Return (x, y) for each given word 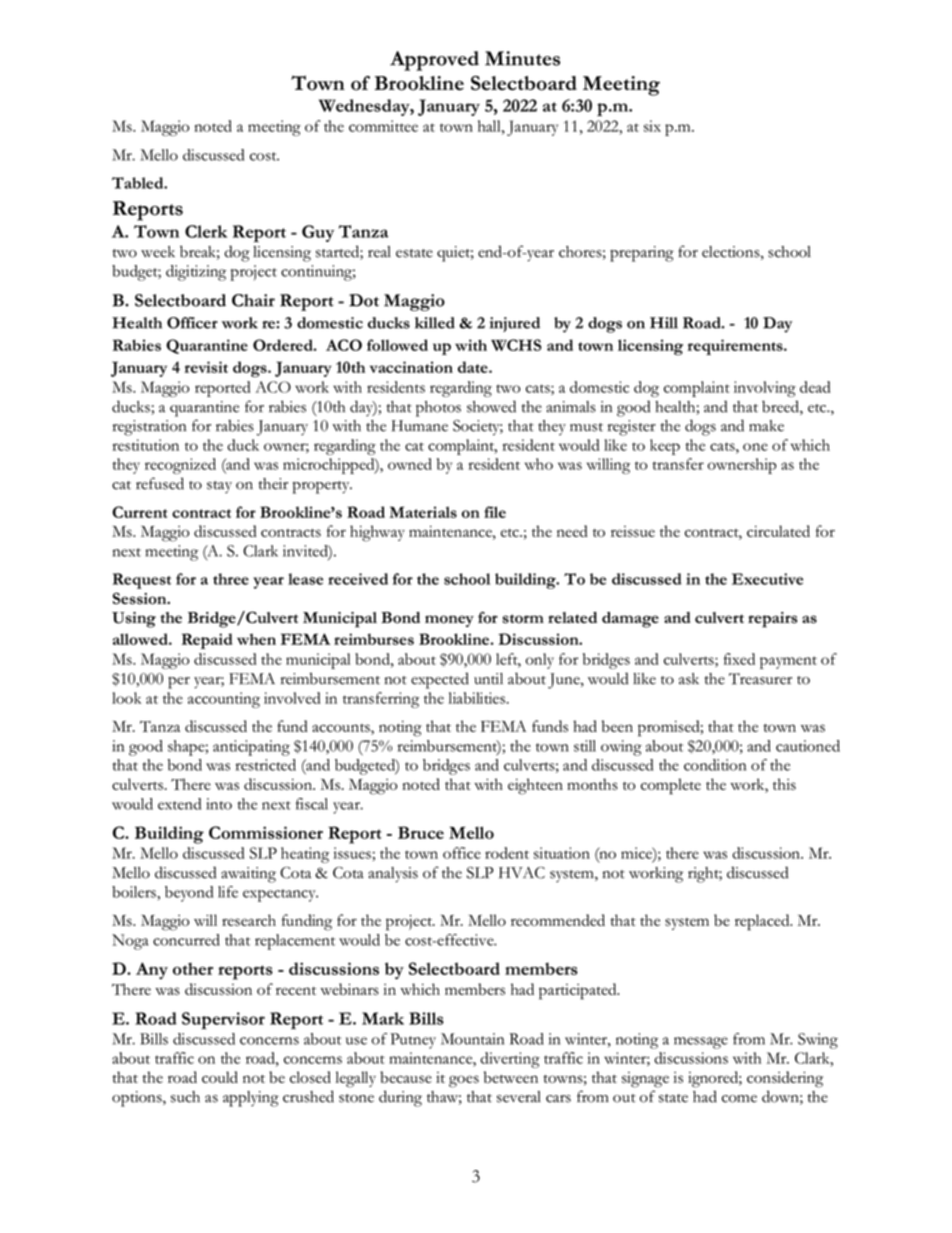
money (449, 621)
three (231, 579)
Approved (434, 61)
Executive (767, 579)
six (652, 126)
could (220, 1077)
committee (383, 126)
